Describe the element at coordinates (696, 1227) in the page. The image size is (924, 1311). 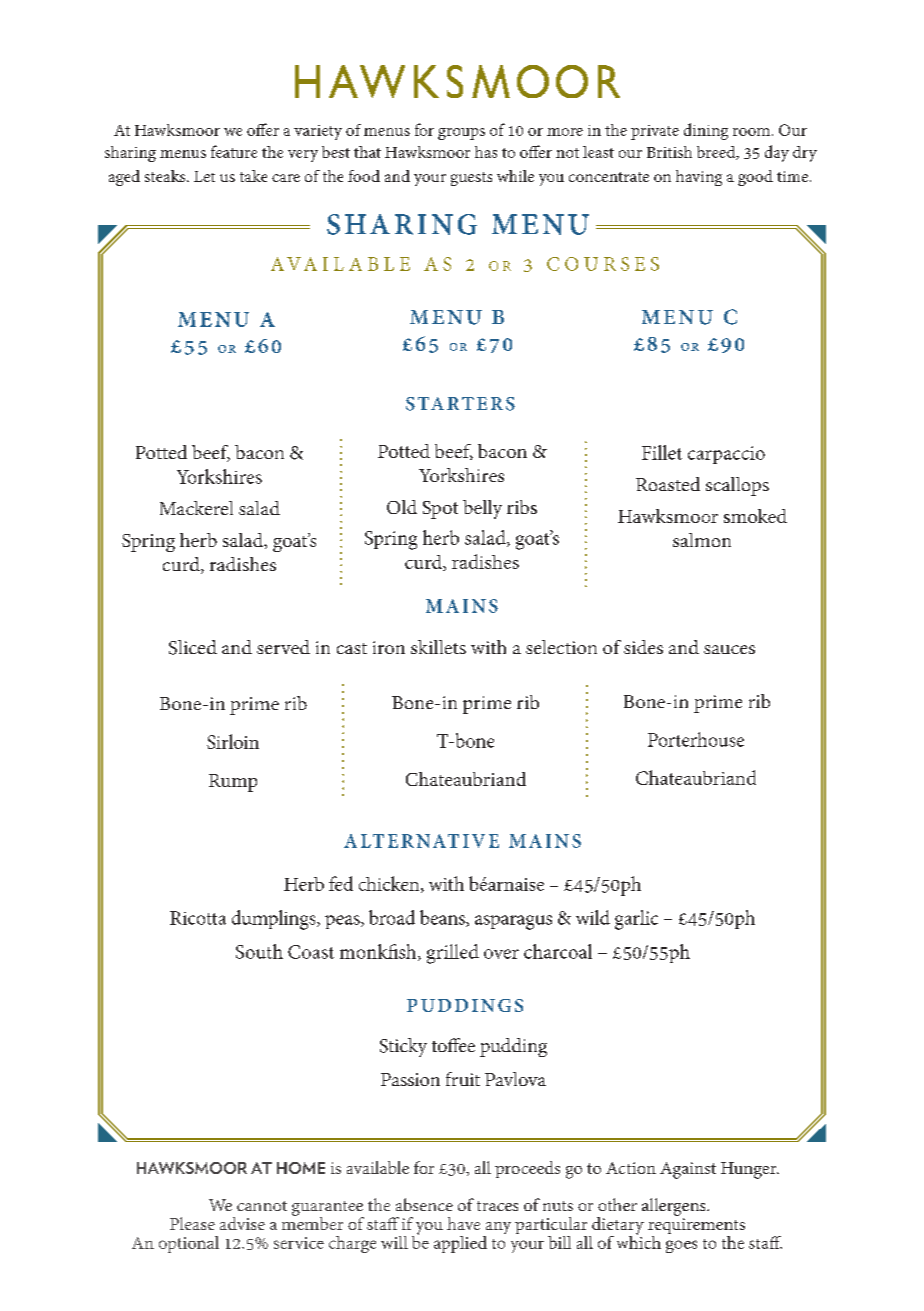
I see `requirements` at that location.
